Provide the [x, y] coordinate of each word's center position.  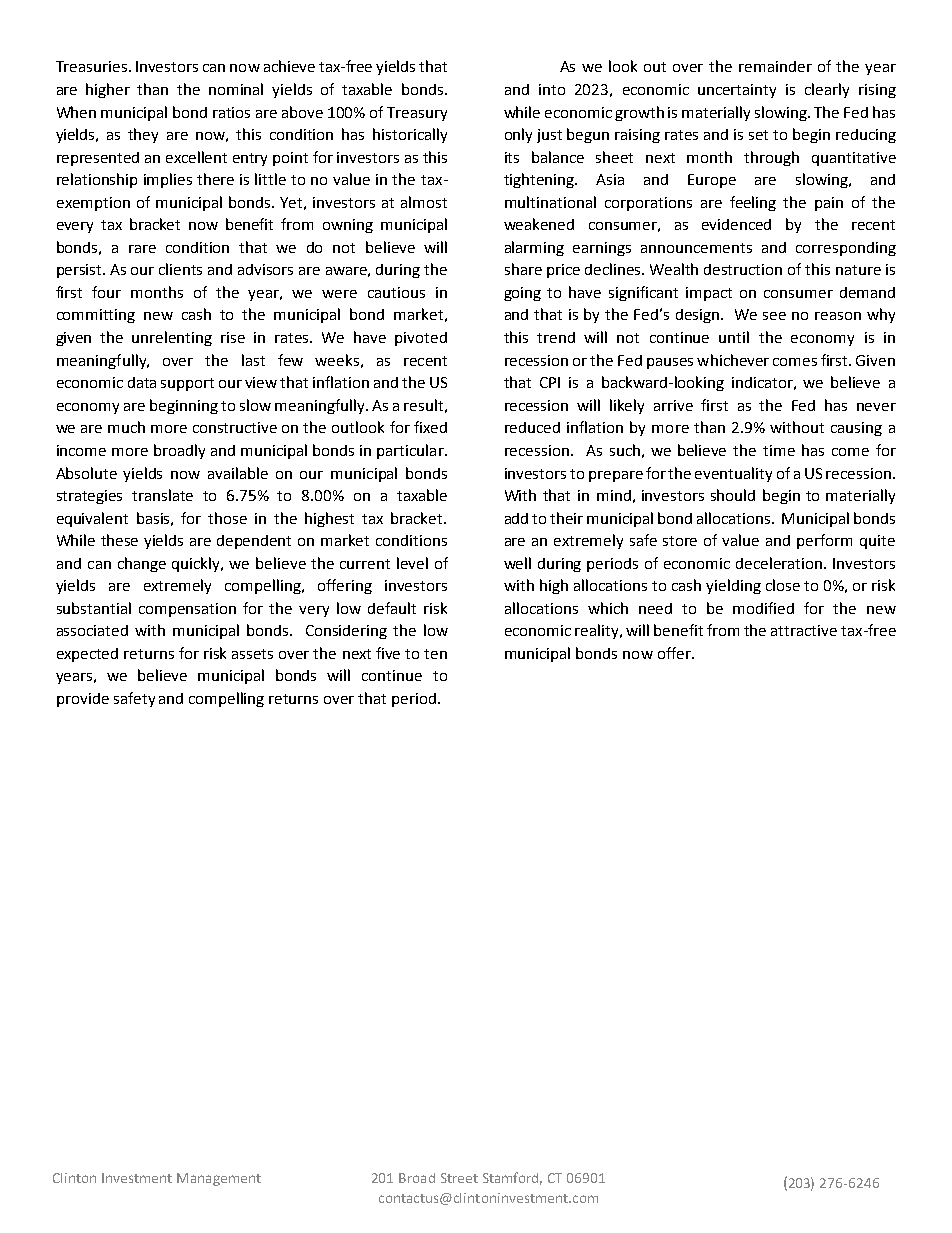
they [143, 135]
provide [83, 700]
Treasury [417, 114]
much [126, 427]
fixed [430, 427]
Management [219, 1179]
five [388, 653]
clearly [827, 90]
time [779, 450]
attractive [804, 630]
